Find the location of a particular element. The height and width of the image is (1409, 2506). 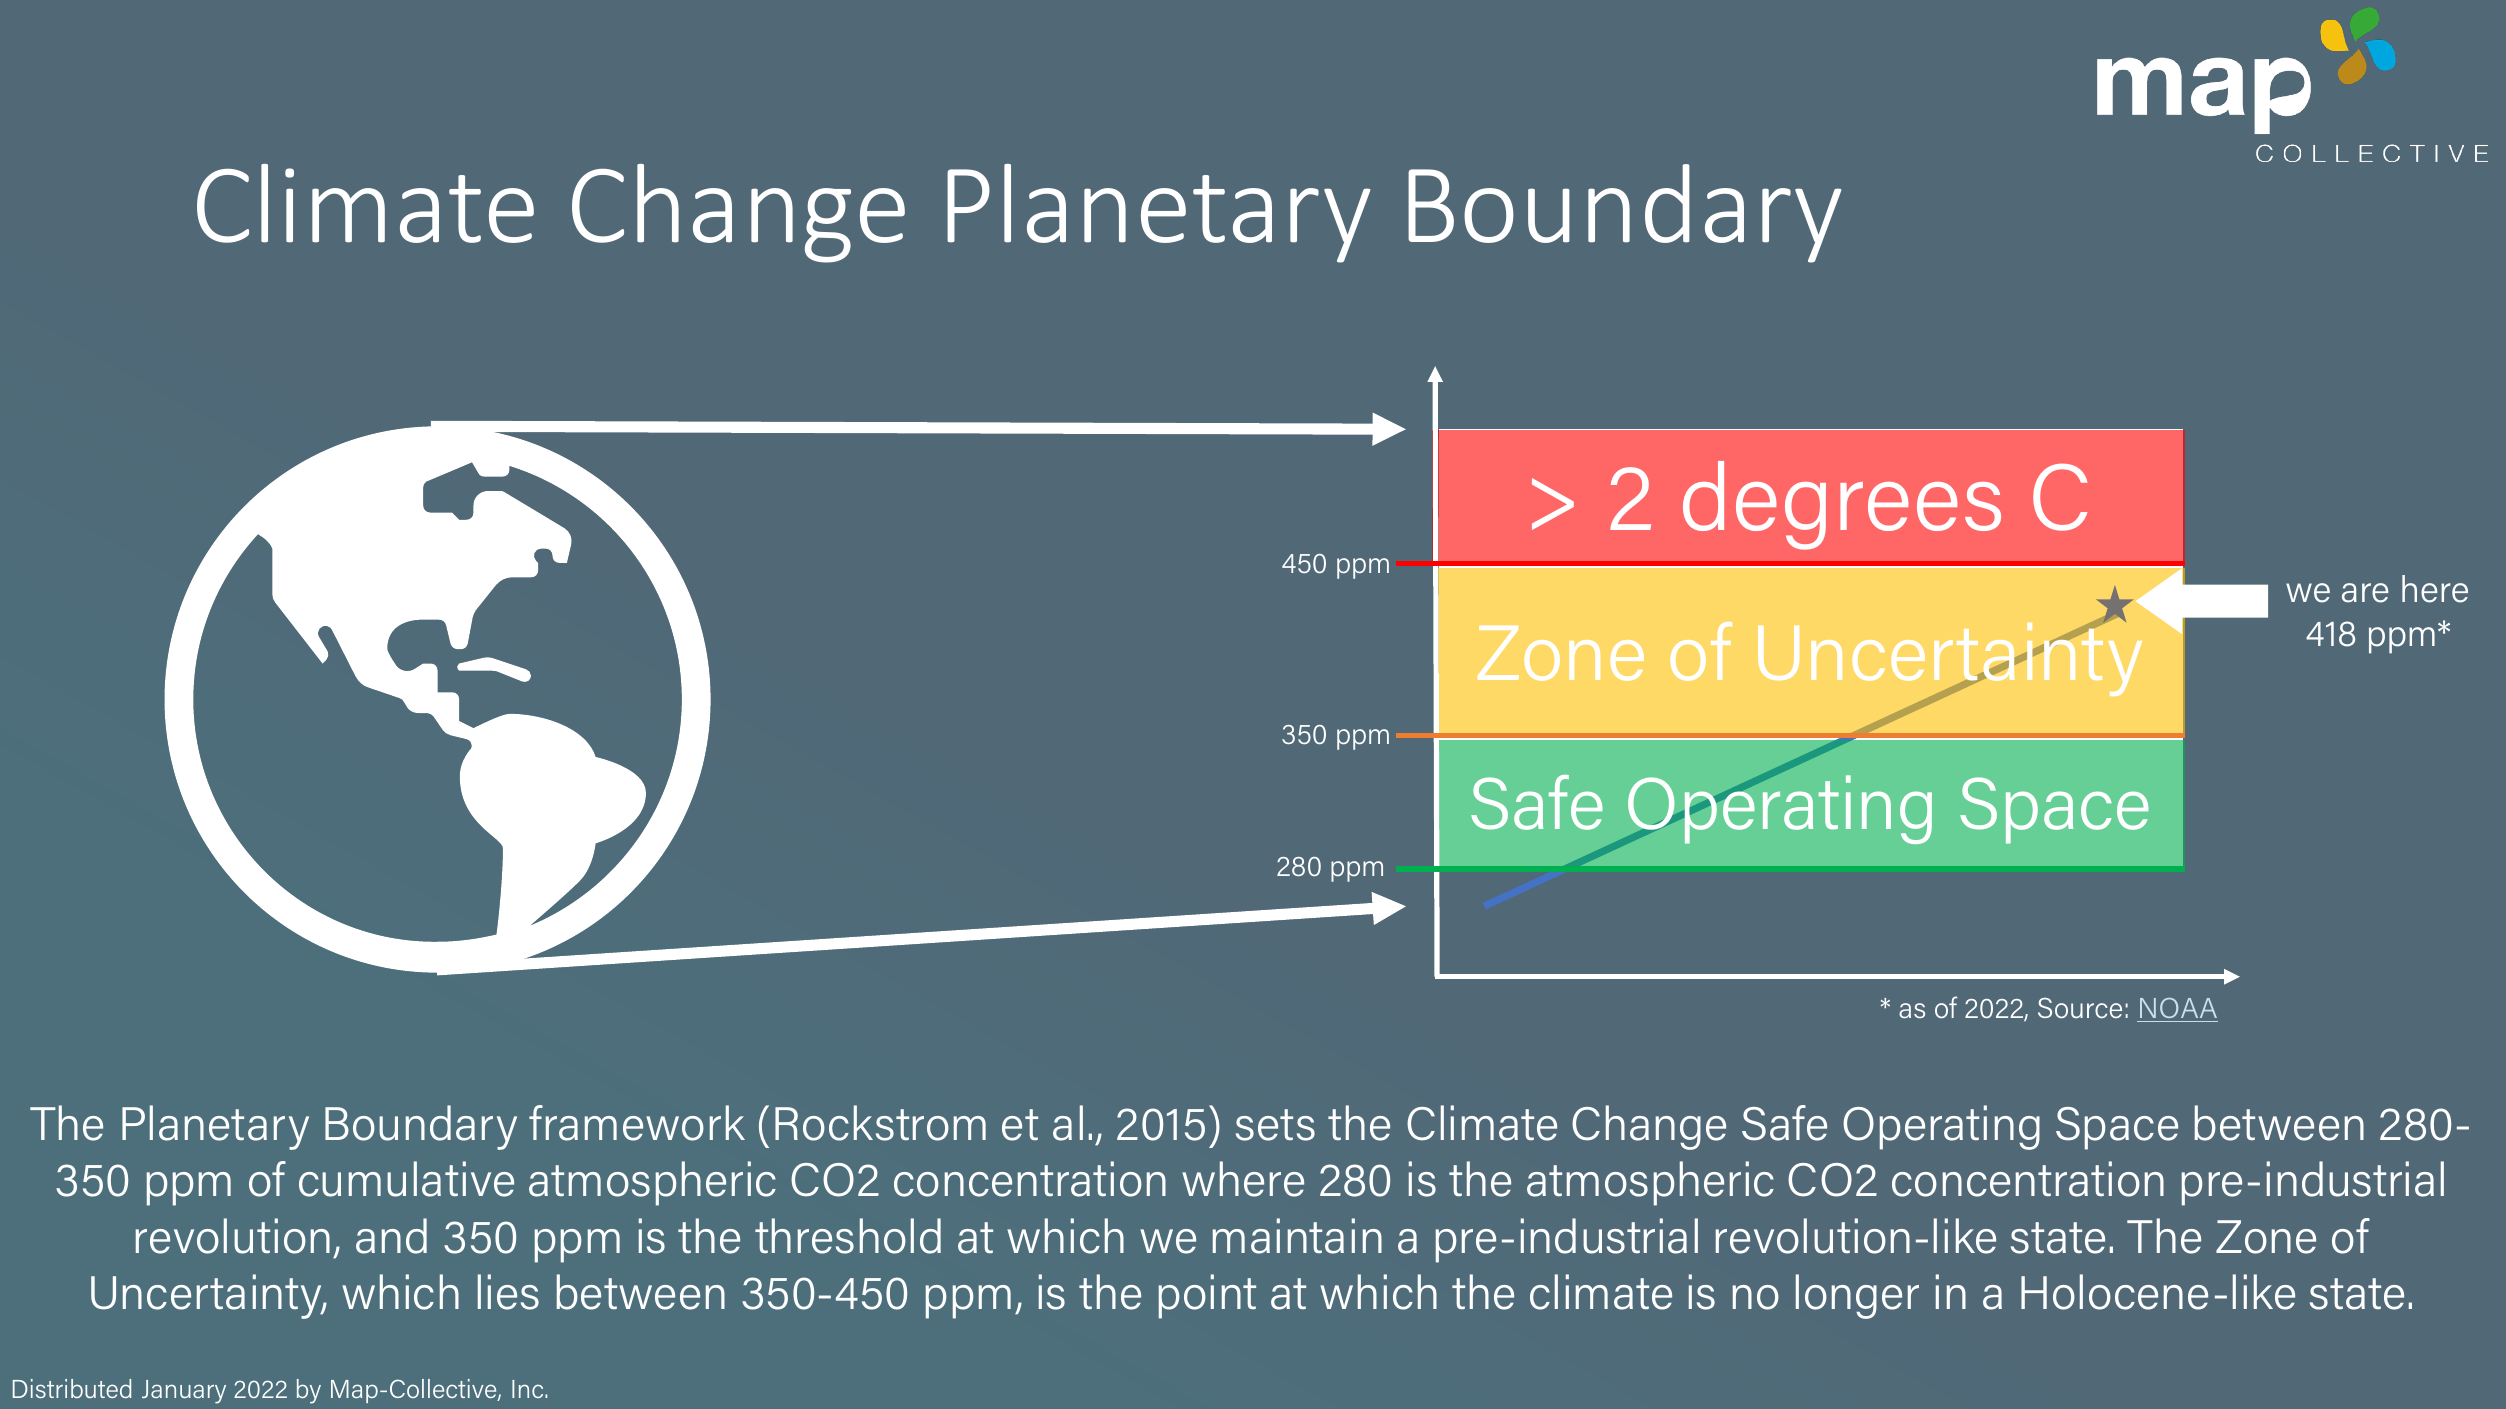

sets is located at coordinates (1275, 1125).
